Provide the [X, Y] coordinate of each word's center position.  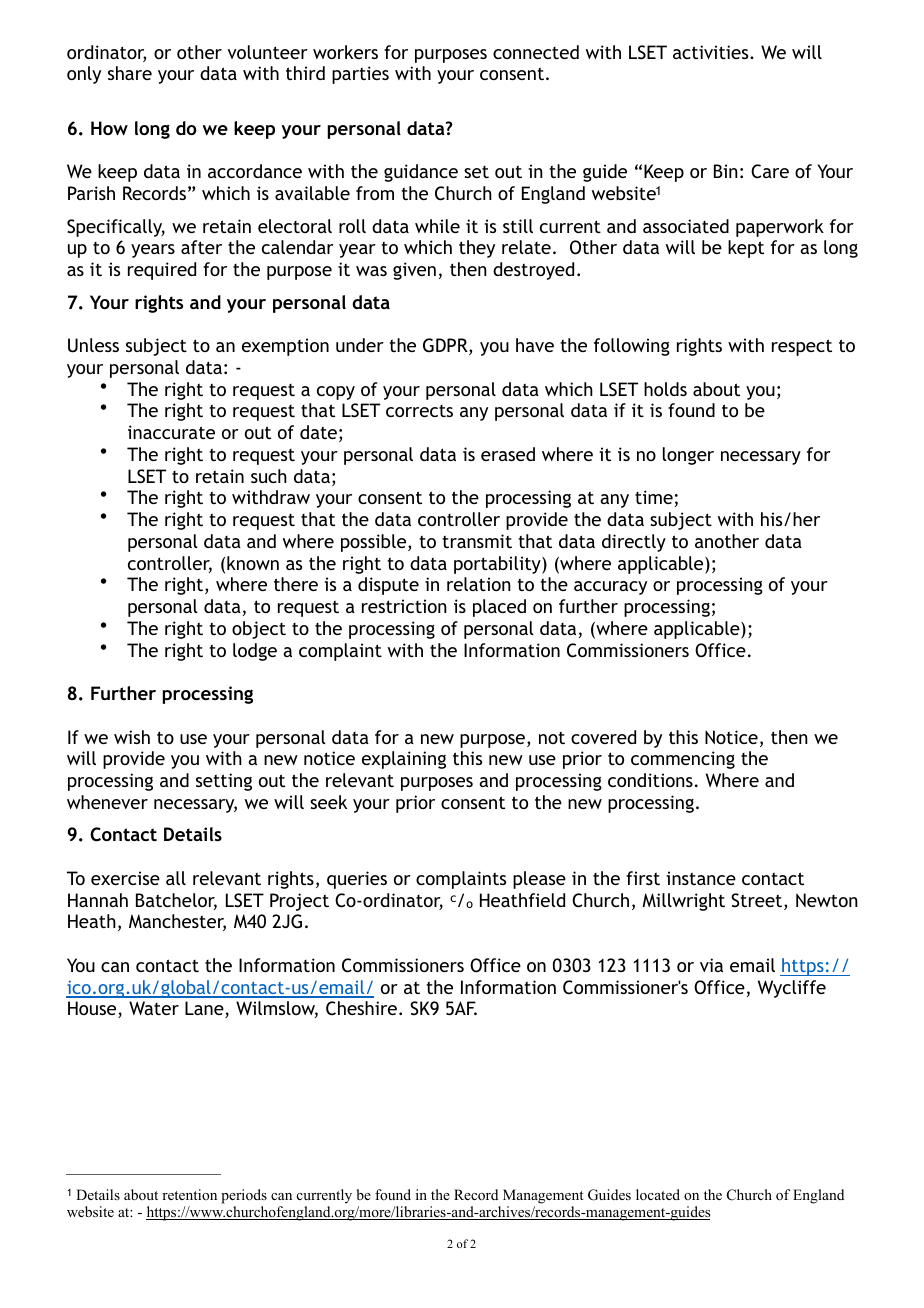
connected [536, 52]
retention [189, 1194]
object [259, 630]
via [711, 965]
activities [712, 52]
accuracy [610, 588]
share [130, 73]
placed [499, 608]
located [658, 1194]
